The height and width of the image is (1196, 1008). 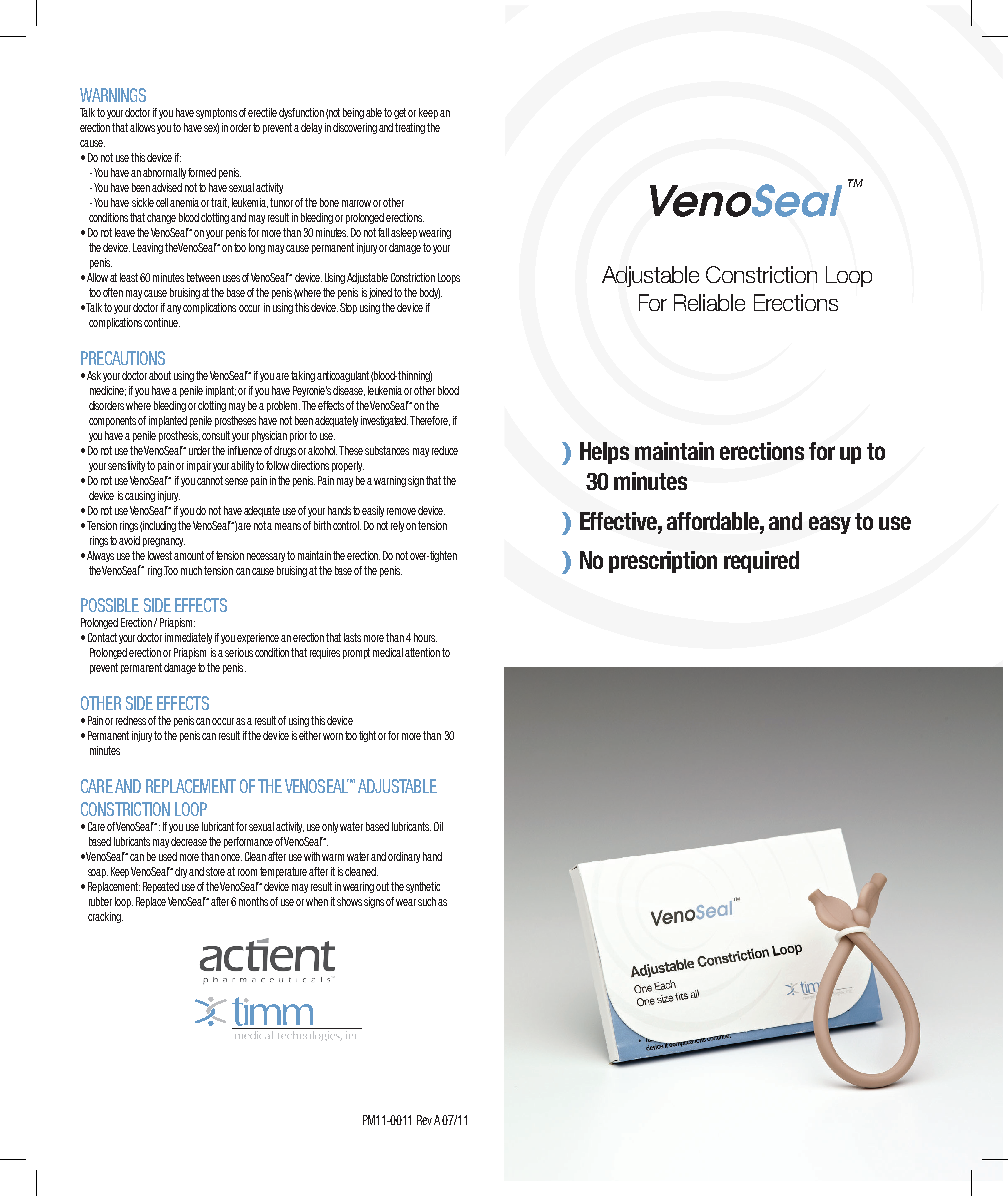 I want to click on either, so click(x=310, y=735).
